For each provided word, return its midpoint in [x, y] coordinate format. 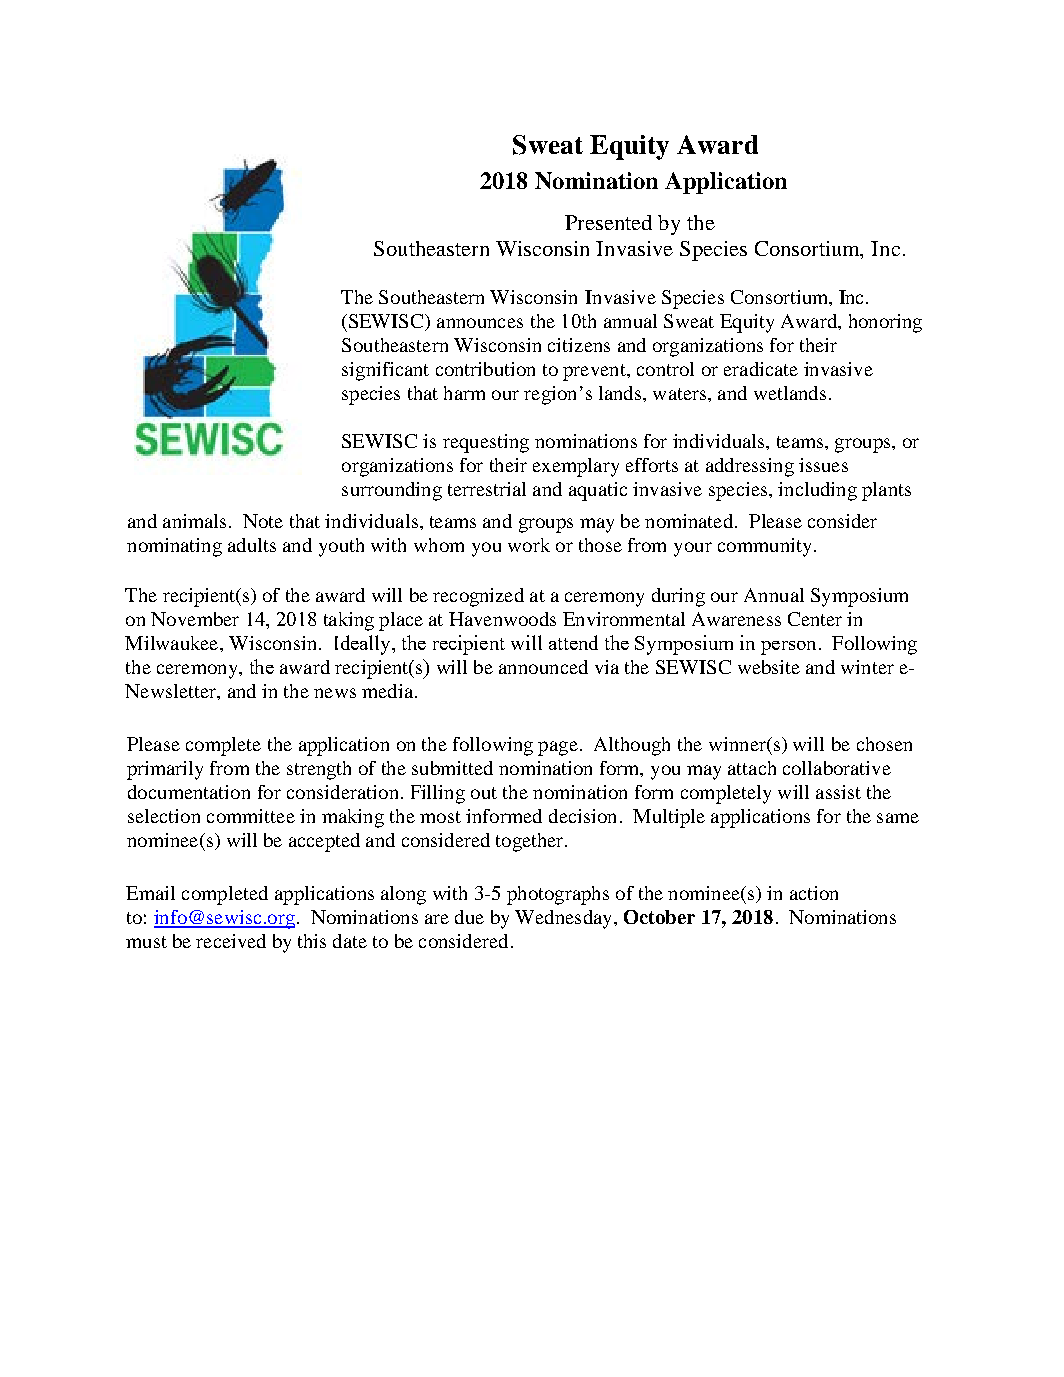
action [814, 893]
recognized [478, 597]
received [231, 941]
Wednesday [565, 919]
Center [815, 619]
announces [480, 323]
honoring [885, 323]
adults [252, 545]
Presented [608, 222]
